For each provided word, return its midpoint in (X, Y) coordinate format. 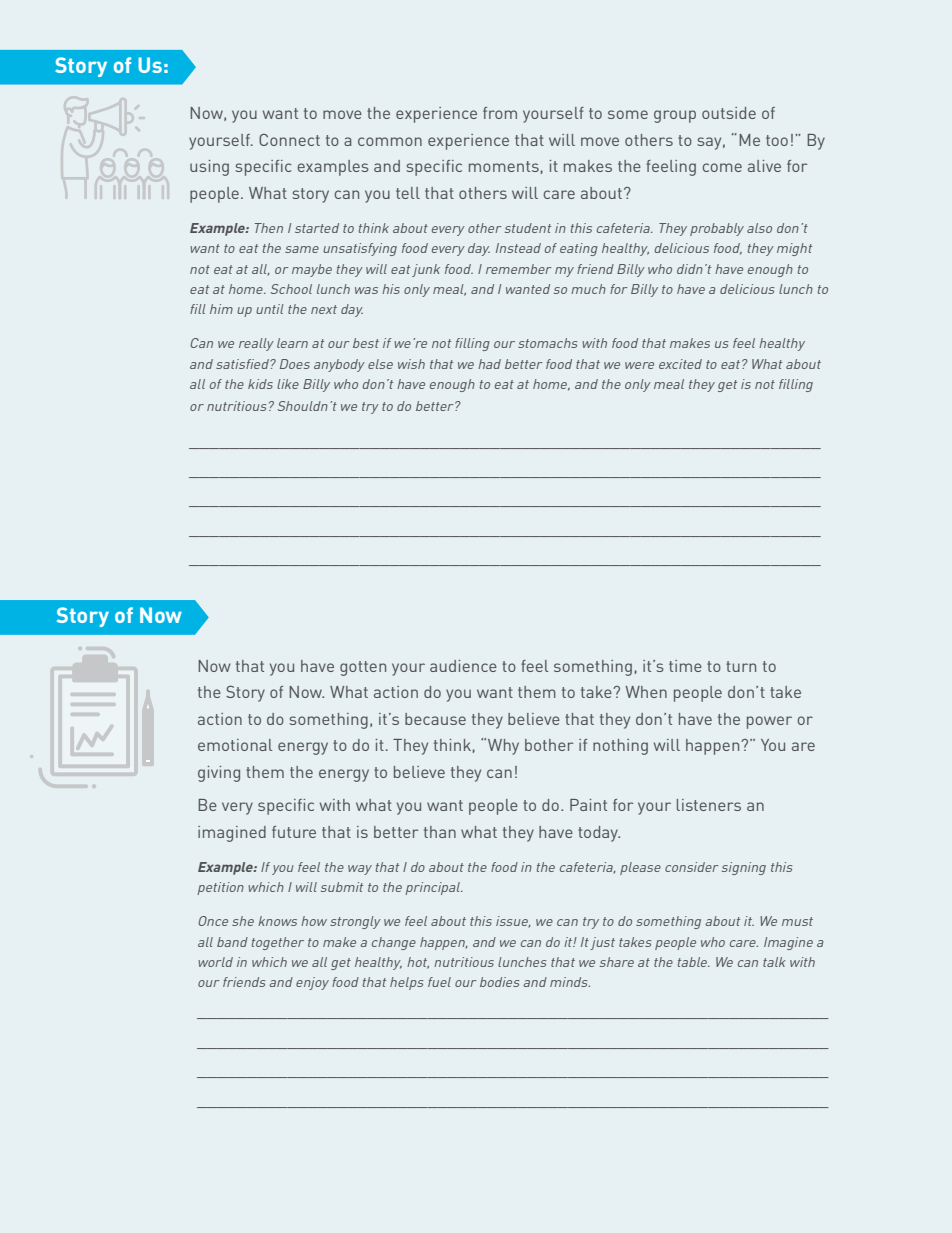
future (294, 832)
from (500, 113)
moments (504, 166)
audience (463, 666)
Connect (289, 140)
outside (729, 113)
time (685, 666)
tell (408, 193)
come (722, 167)
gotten (363, 668)
